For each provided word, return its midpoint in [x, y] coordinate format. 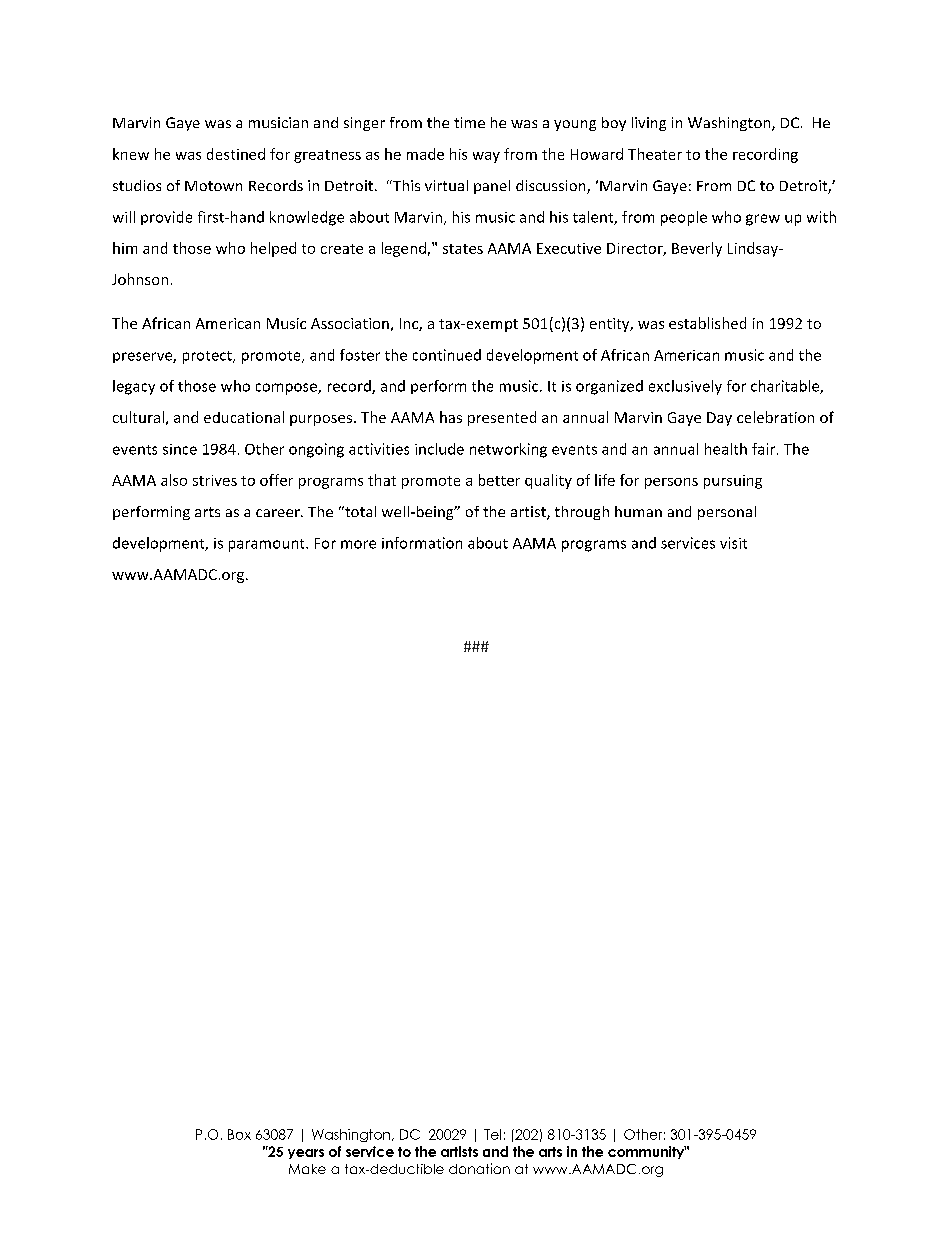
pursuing [733, 482]
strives [215, 480]
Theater [655, 154]
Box [239, 1134]
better [499, 480]
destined [236, 154]
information [422, 543]
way [486, 157]
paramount [268, 545]
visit [733, 543]
